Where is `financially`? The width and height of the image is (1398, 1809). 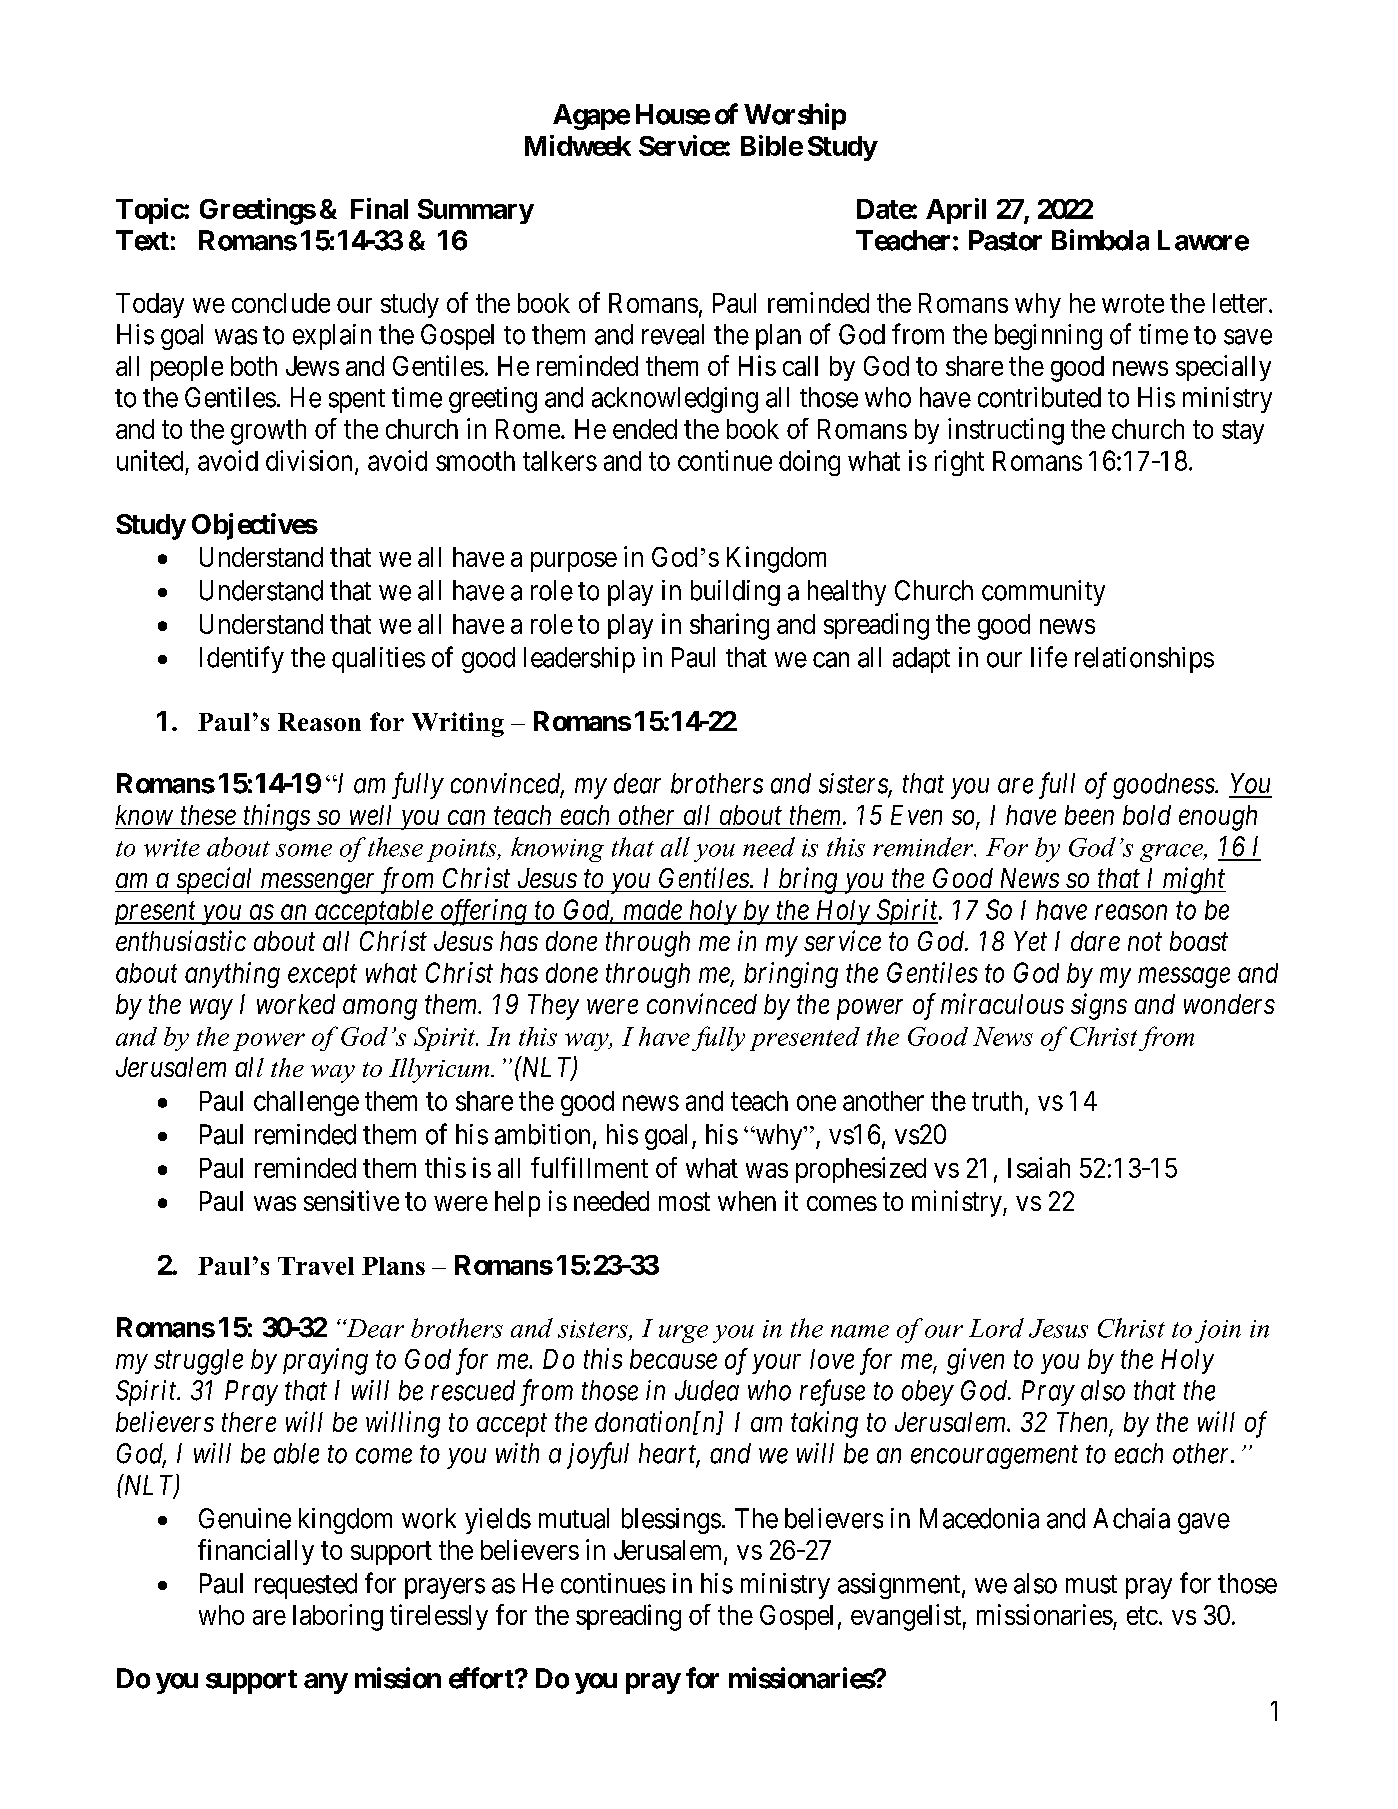
financially is located at coordinates (256, 1552).
